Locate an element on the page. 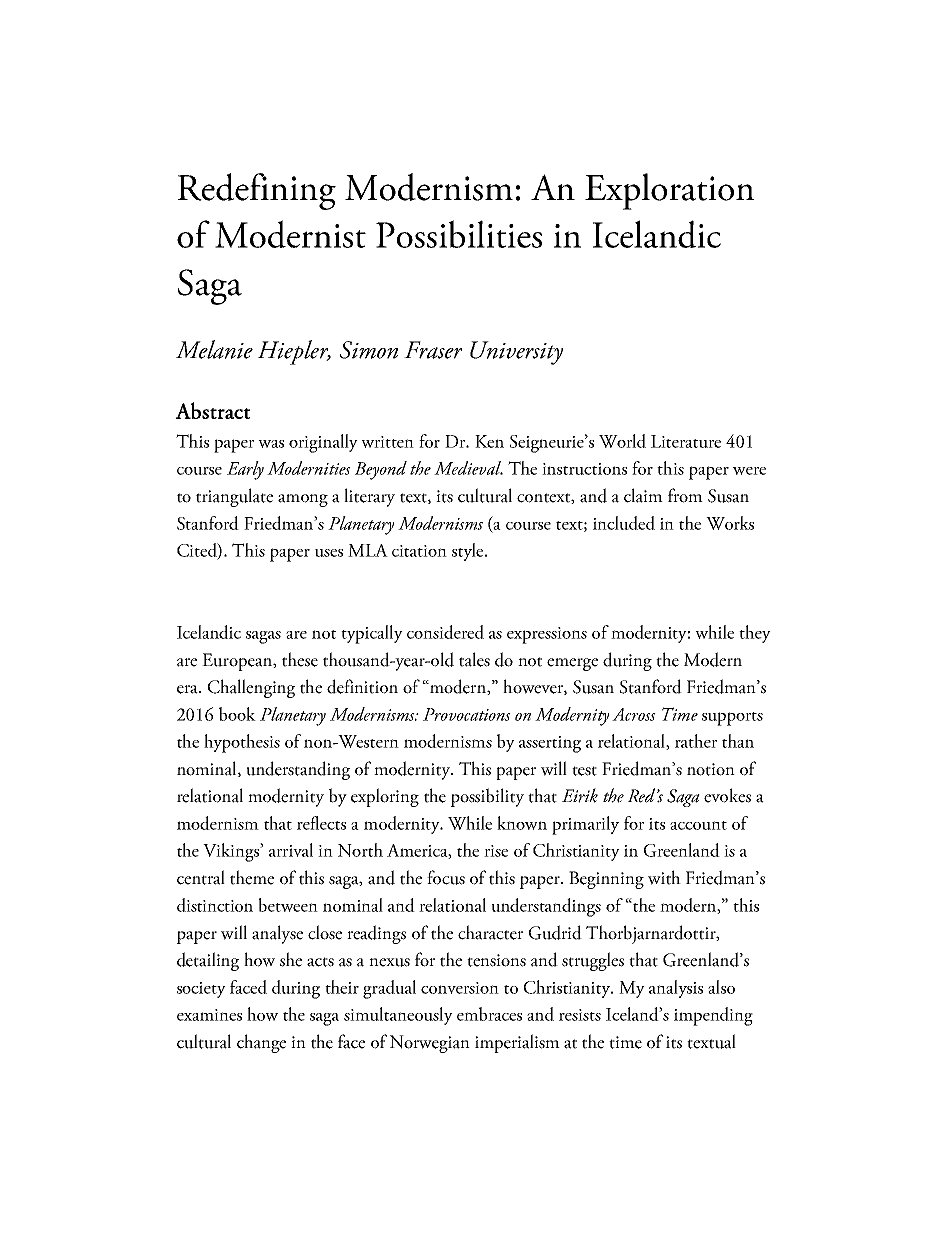 This page has height=1233, width=952. account is located at coordinates (698, 825).
